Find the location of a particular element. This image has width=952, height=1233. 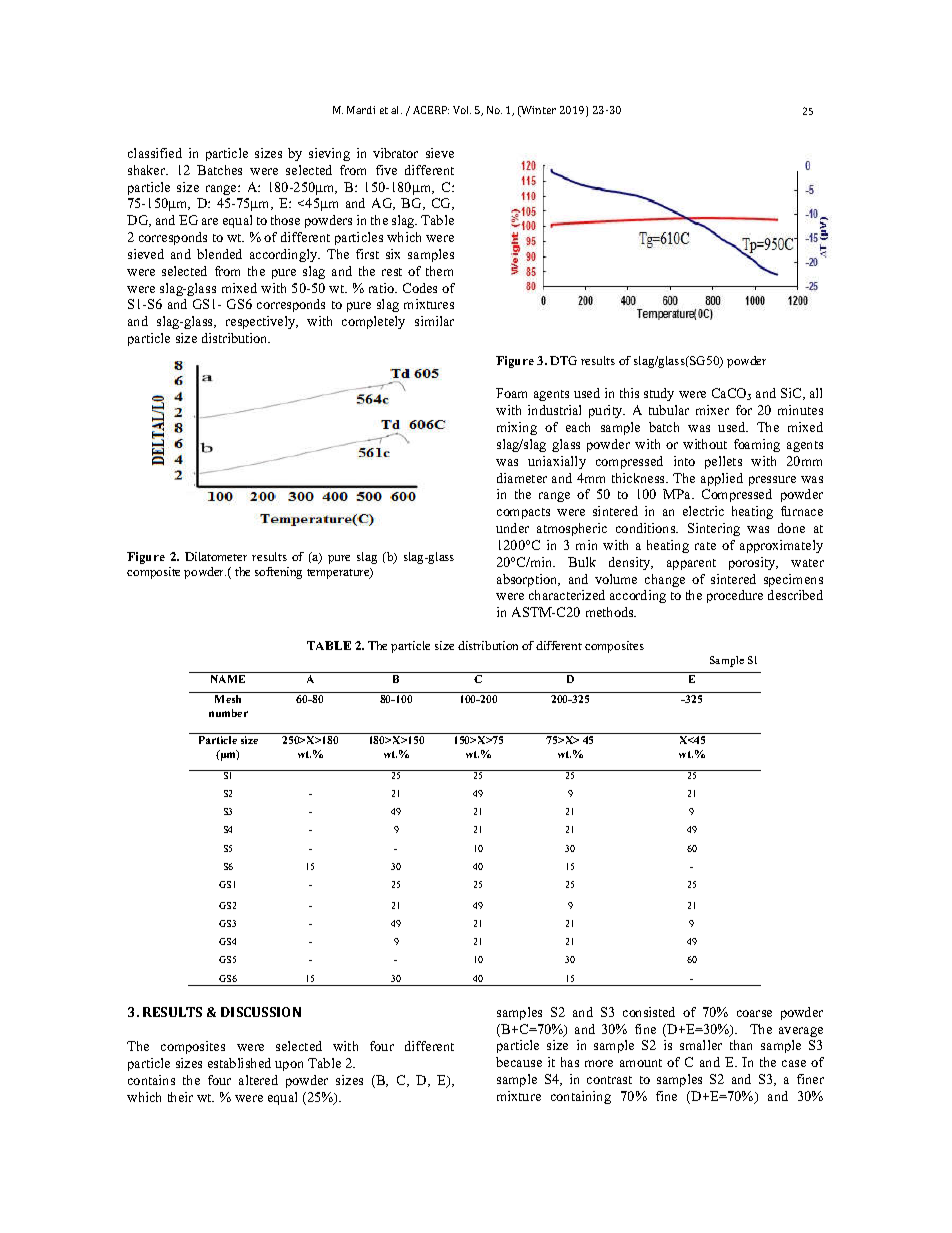

DTG is located at coordinates (563, 360).
